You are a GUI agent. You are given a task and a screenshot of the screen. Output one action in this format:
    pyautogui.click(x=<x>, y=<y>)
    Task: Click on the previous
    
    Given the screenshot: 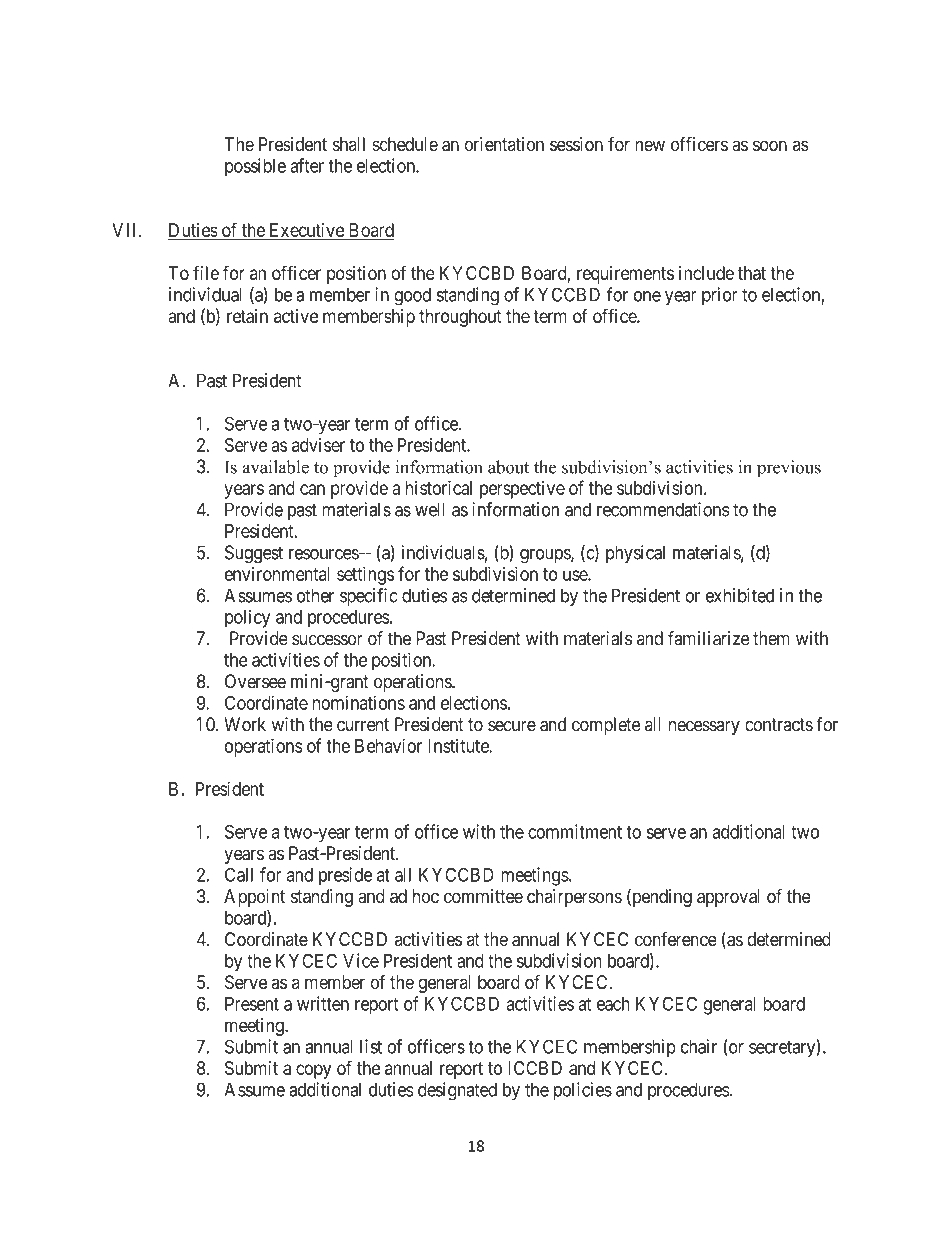 What is the action you would take?
    pyautogui.click(x=789, y=469)
